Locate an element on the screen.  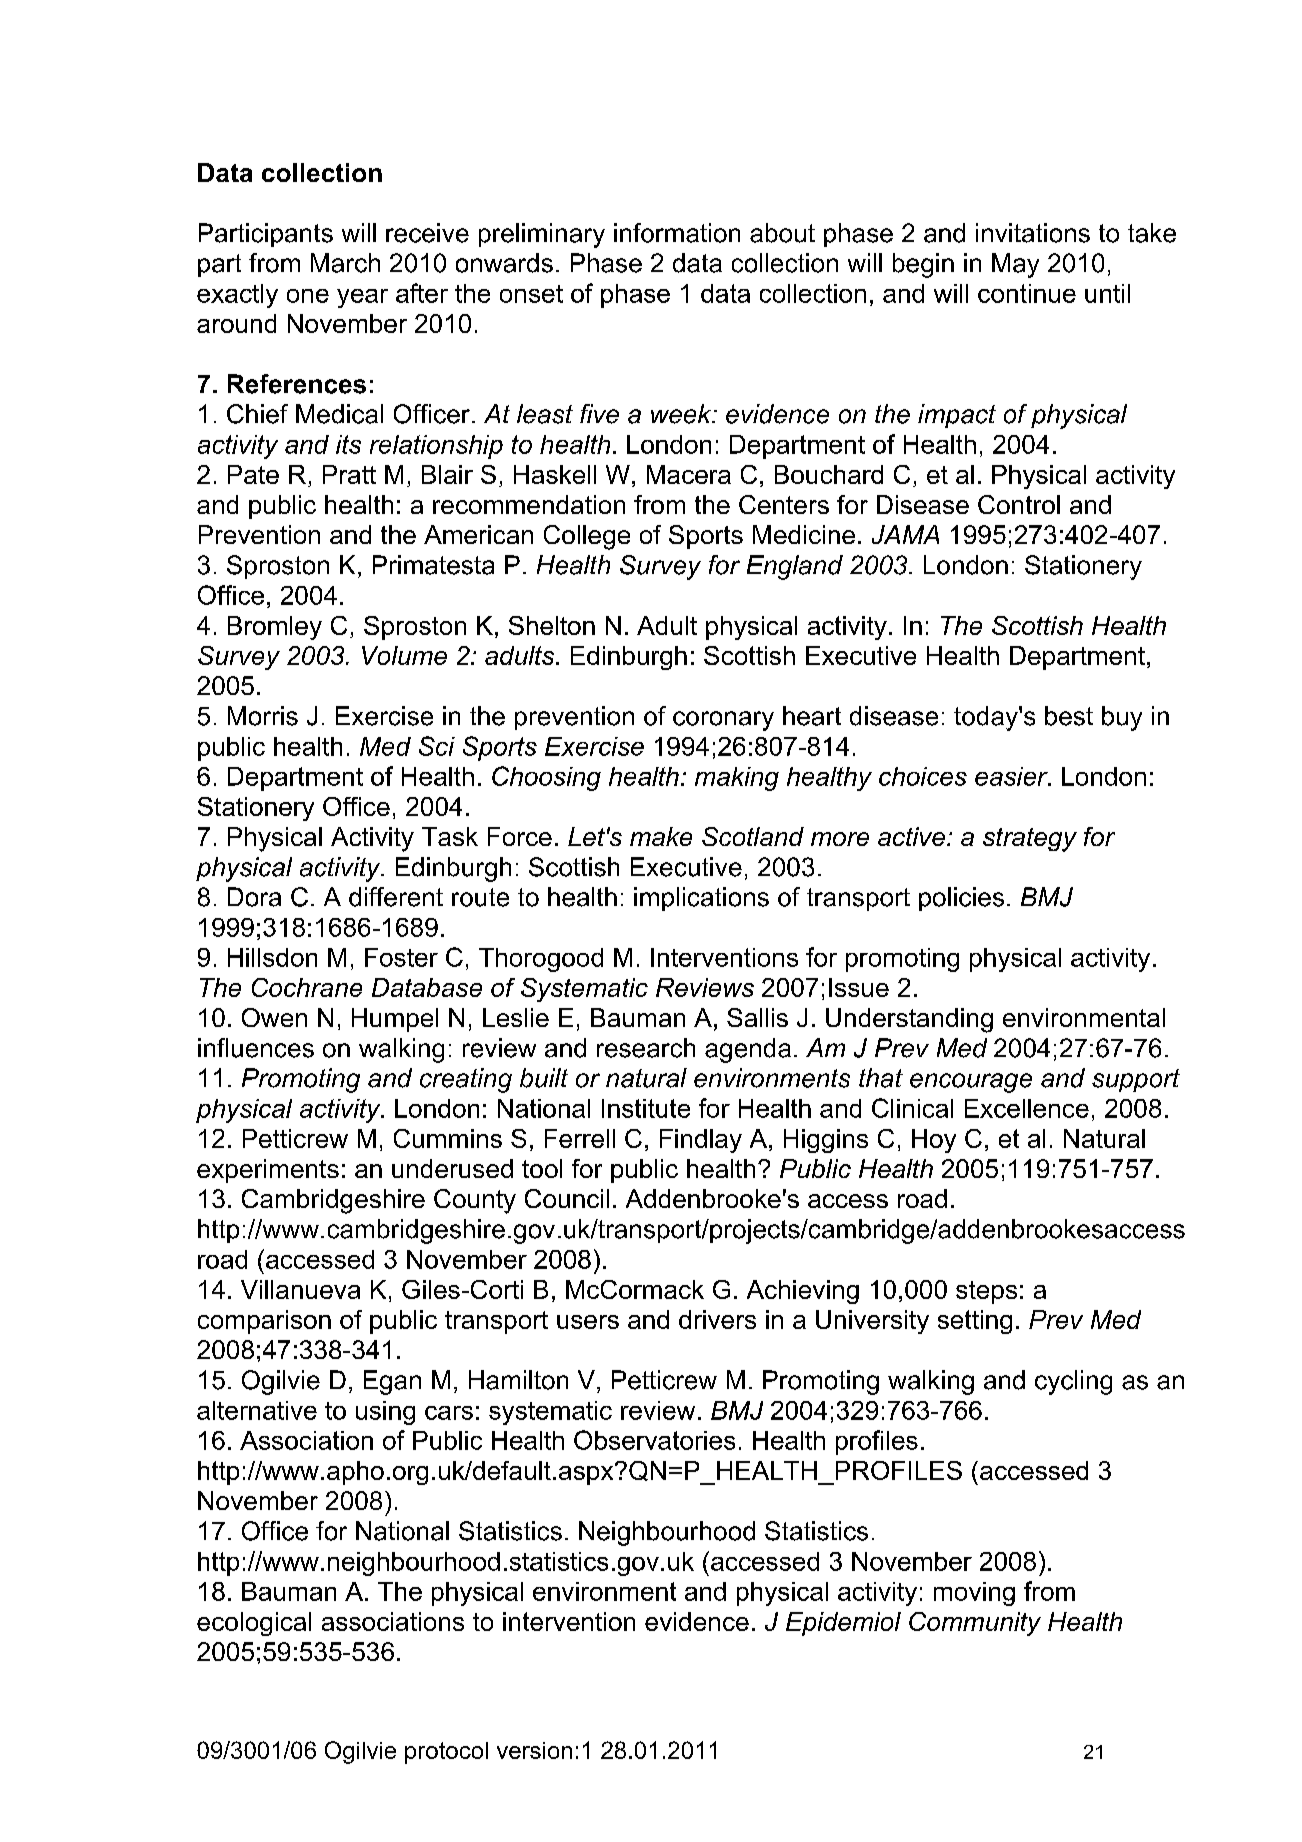
information is located at coordinates (677, 233).
